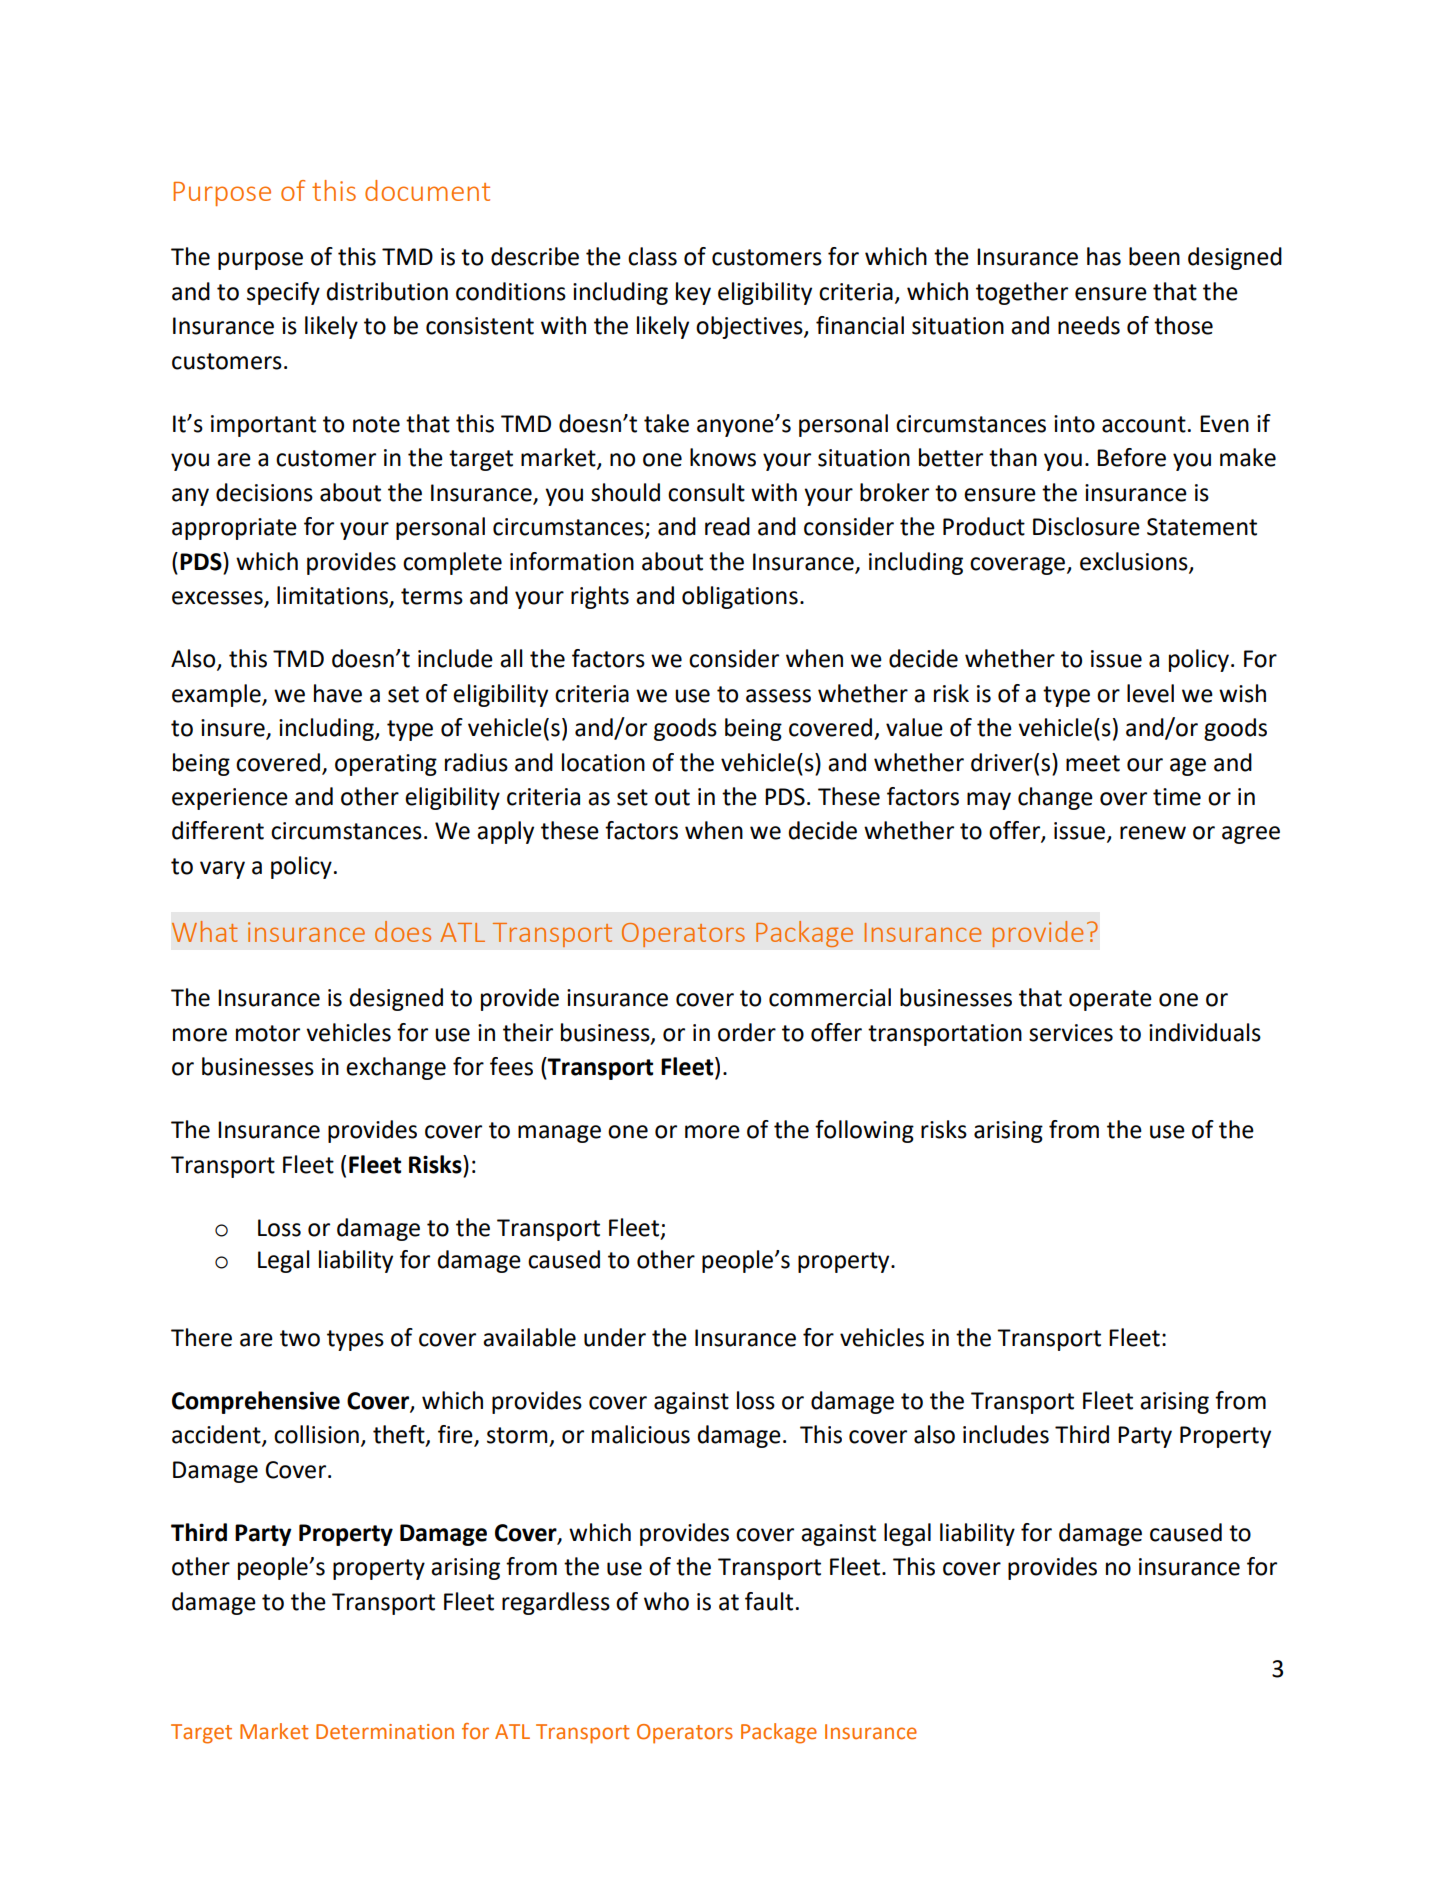 This screenshot has width=1456, height=1884. I want to click on assess, so click(778, 696).
